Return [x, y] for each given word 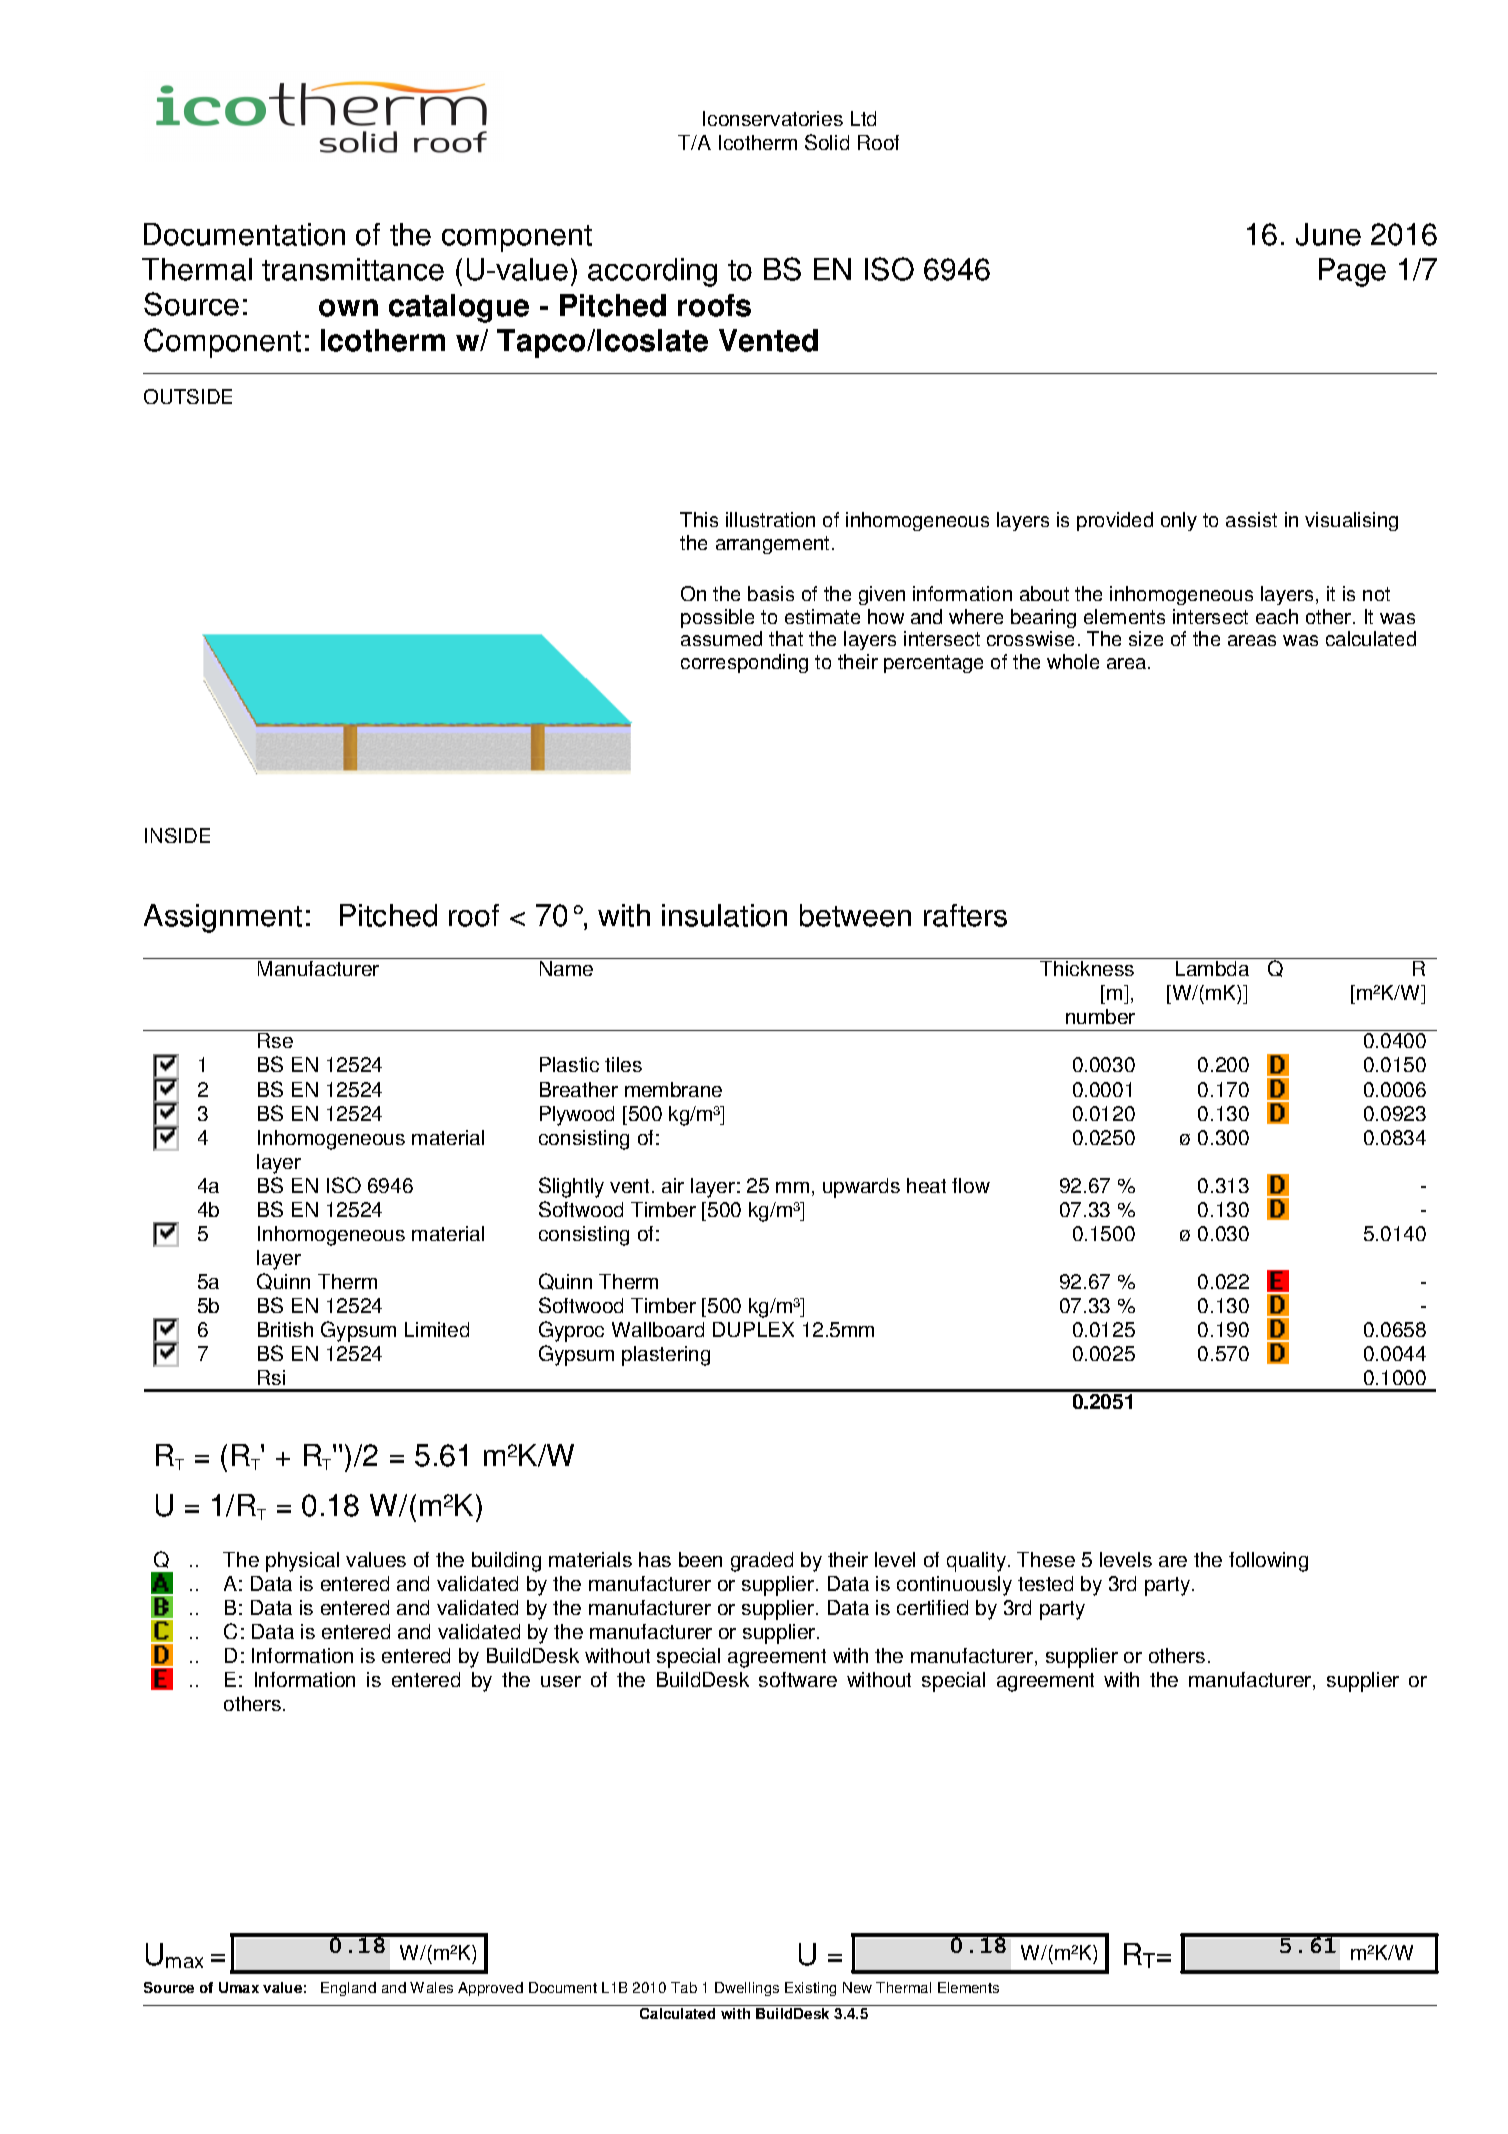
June [1328, 234]
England [348, 1989]
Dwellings [747, 1989]
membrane [673, 1089]
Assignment [223, 918]
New [857, 1987]
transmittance [353, 269]
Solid [827, 142]
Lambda [1212, 968]
